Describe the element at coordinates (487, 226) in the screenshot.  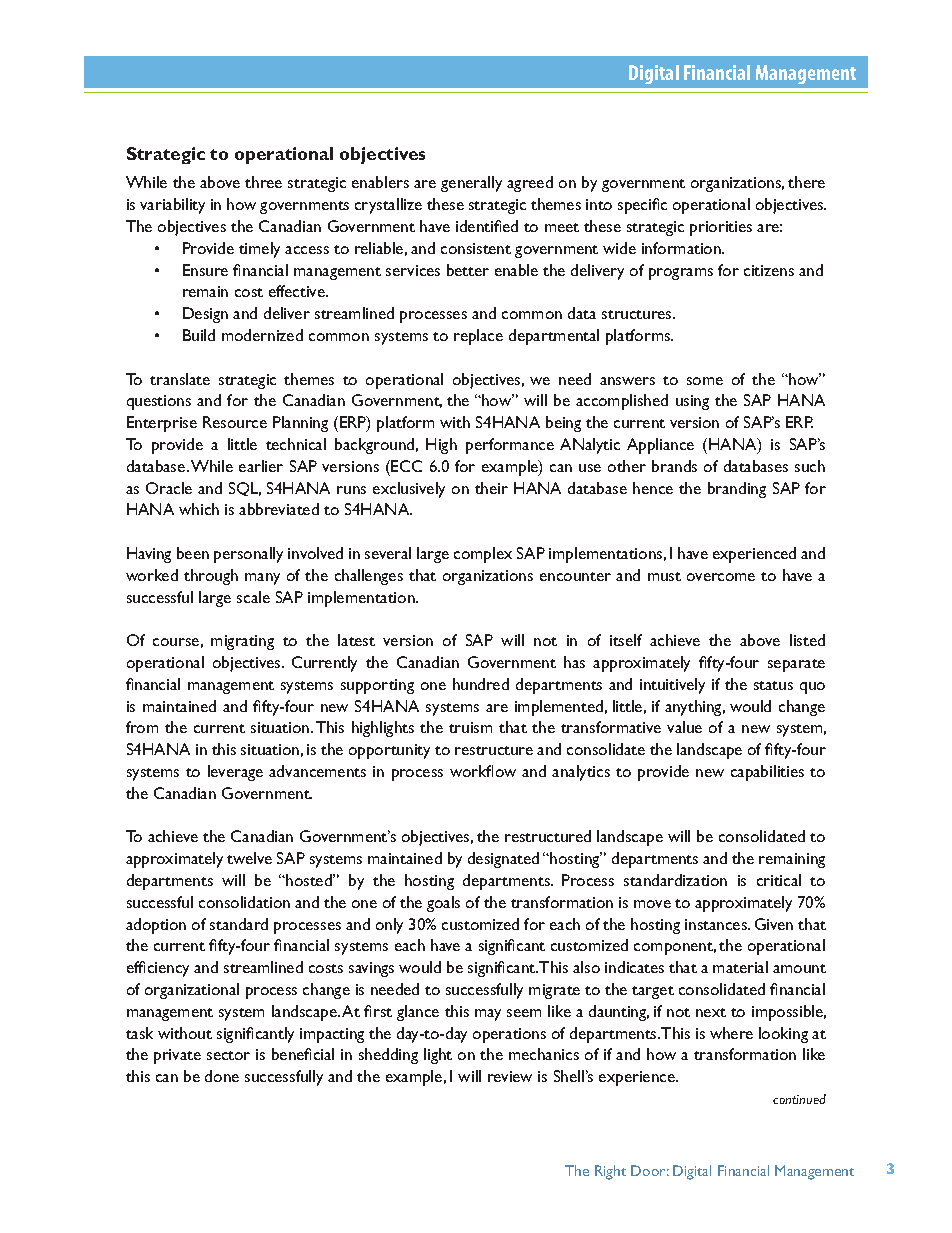
I see `identified` at that location.
